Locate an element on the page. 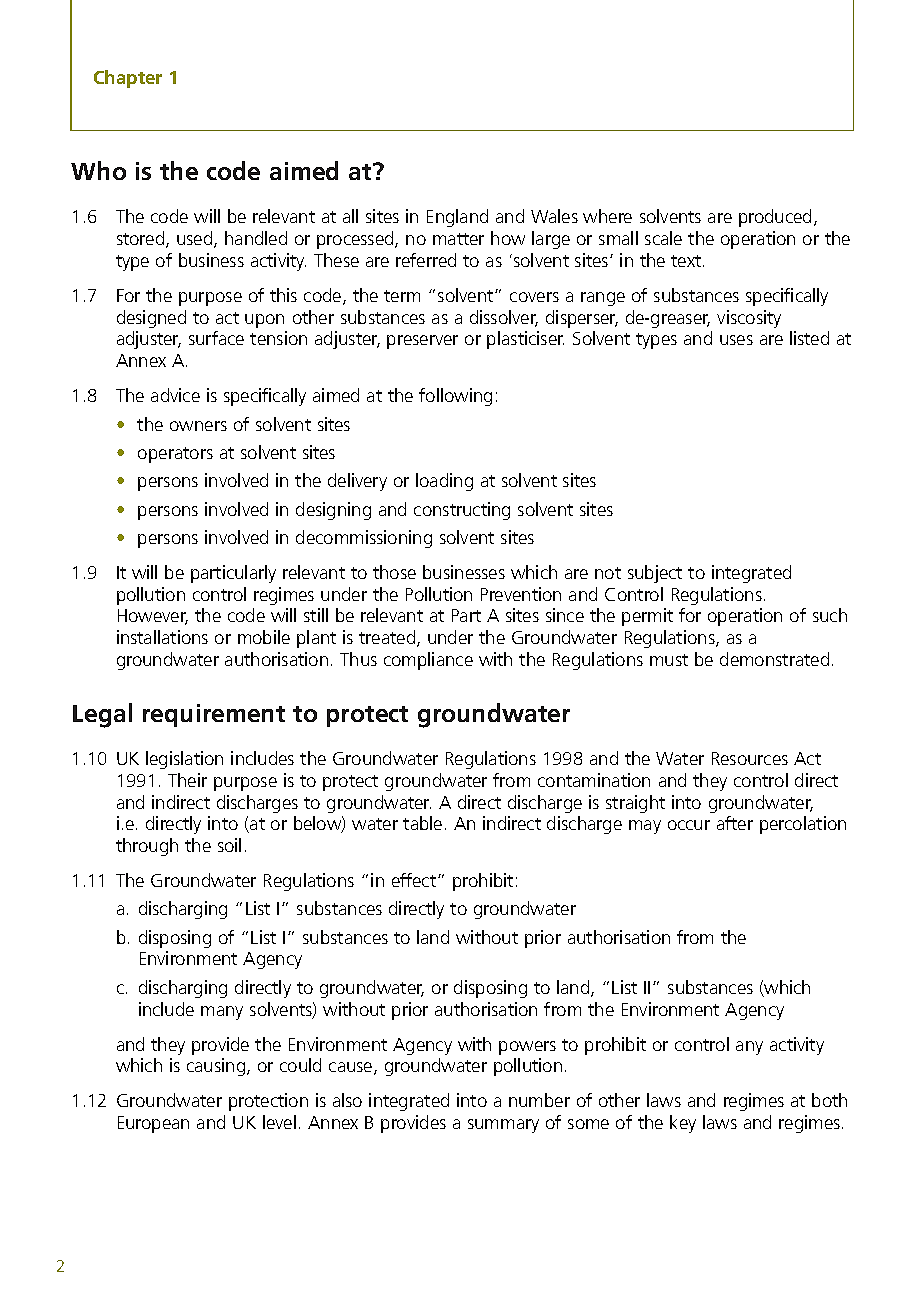  causing is located at coordinates (217, 1067).
